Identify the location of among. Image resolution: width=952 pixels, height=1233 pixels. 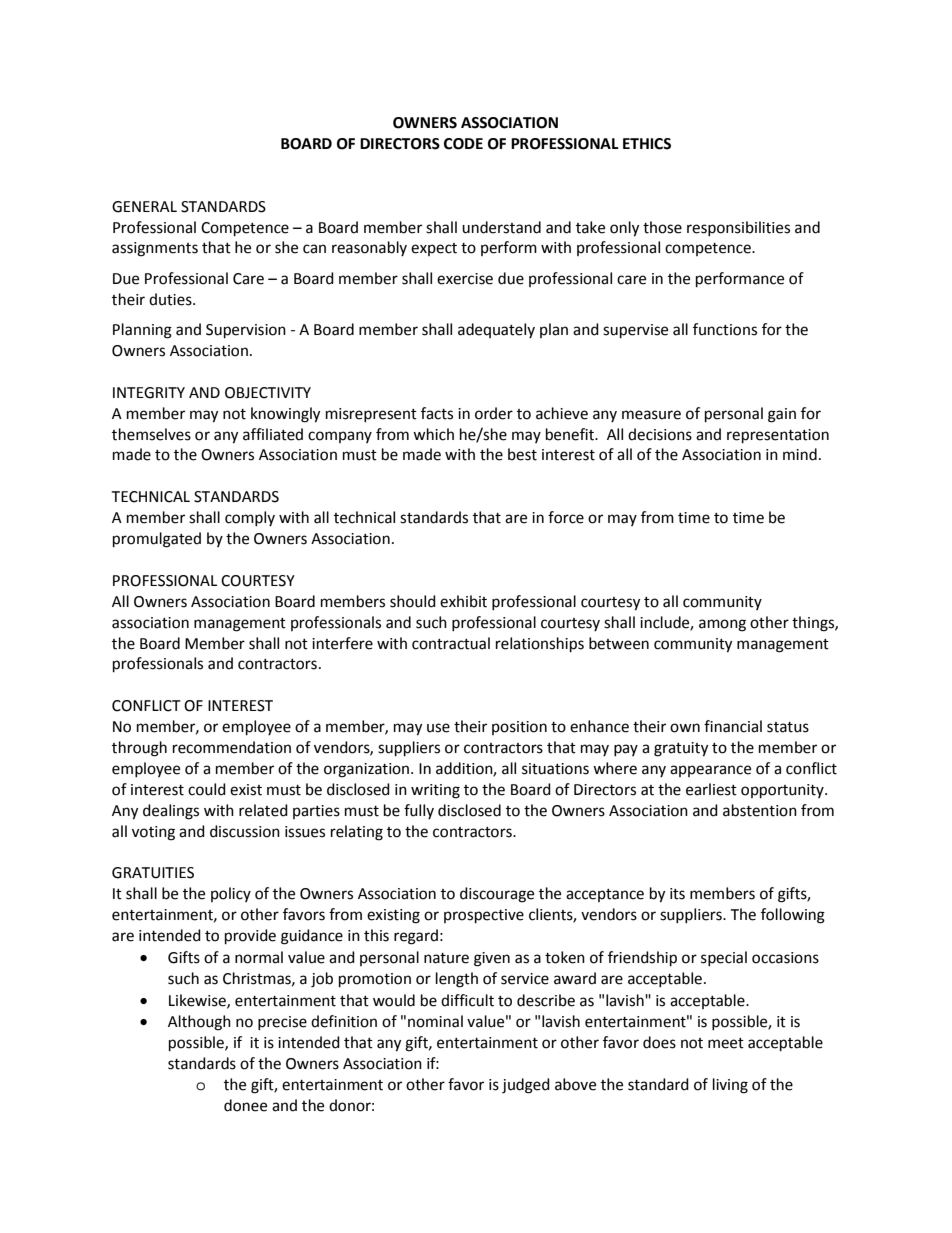
(722, 625).
